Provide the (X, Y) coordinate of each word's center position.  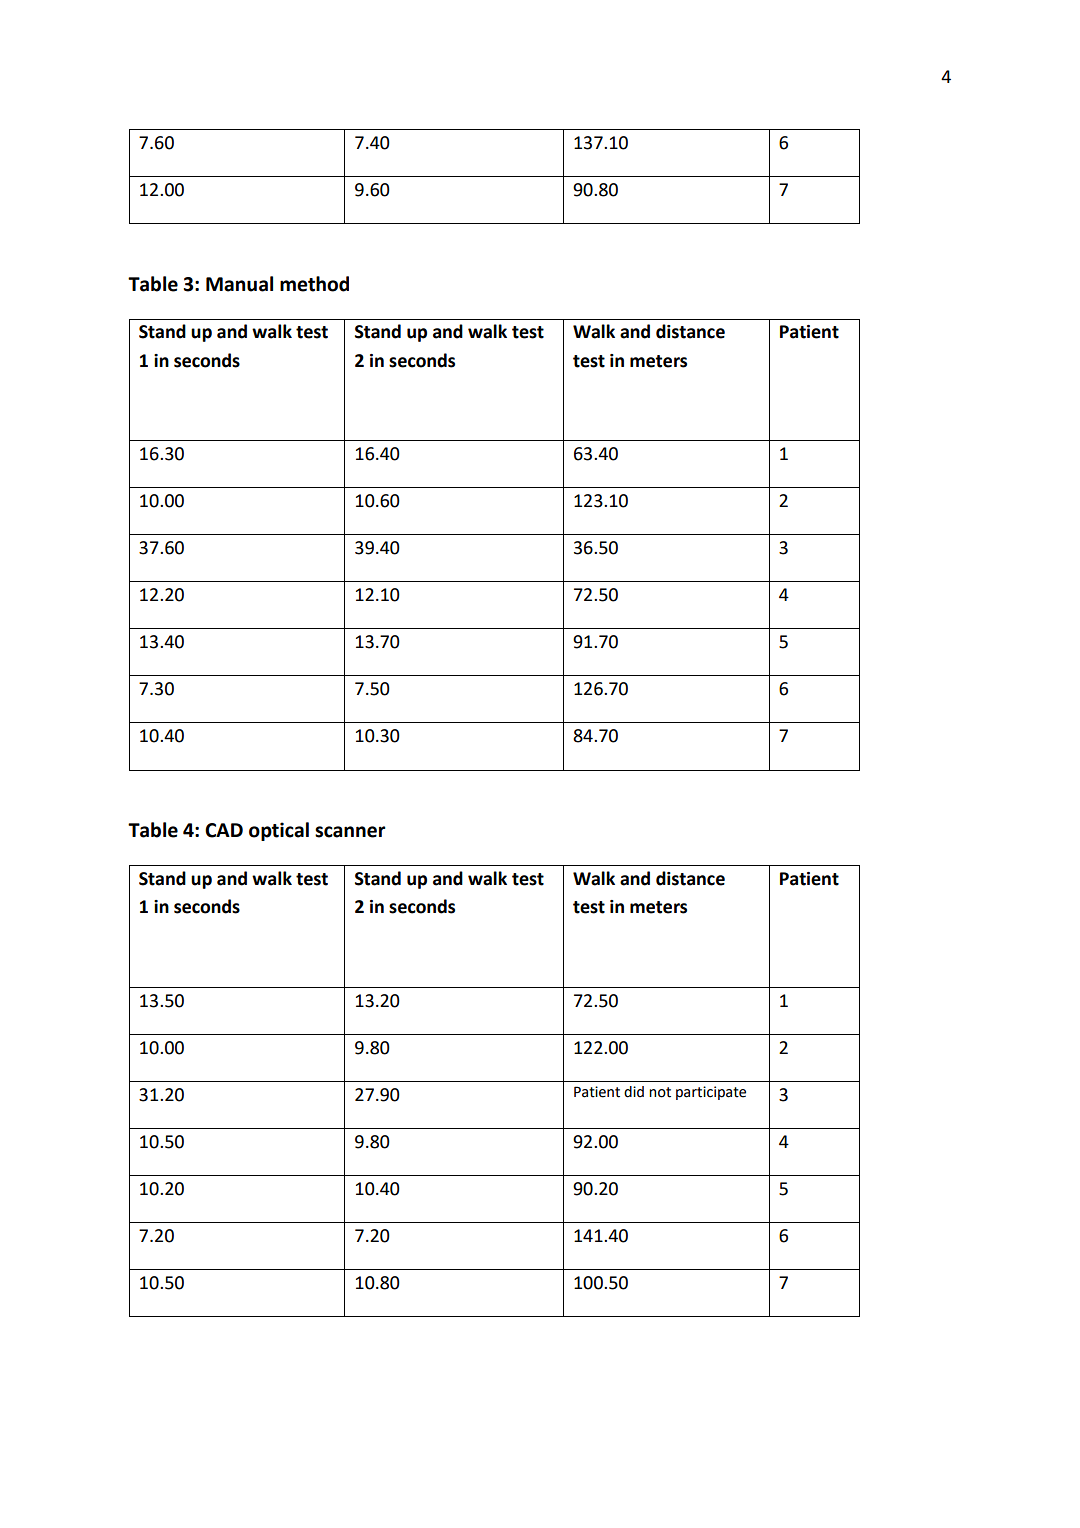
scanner (350, 832)
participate (711, 1093)
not (660, 1092)
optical (279, 831)
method (314, 284)
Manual (239, 284)
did (634, 1092)
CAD (224, 830)
